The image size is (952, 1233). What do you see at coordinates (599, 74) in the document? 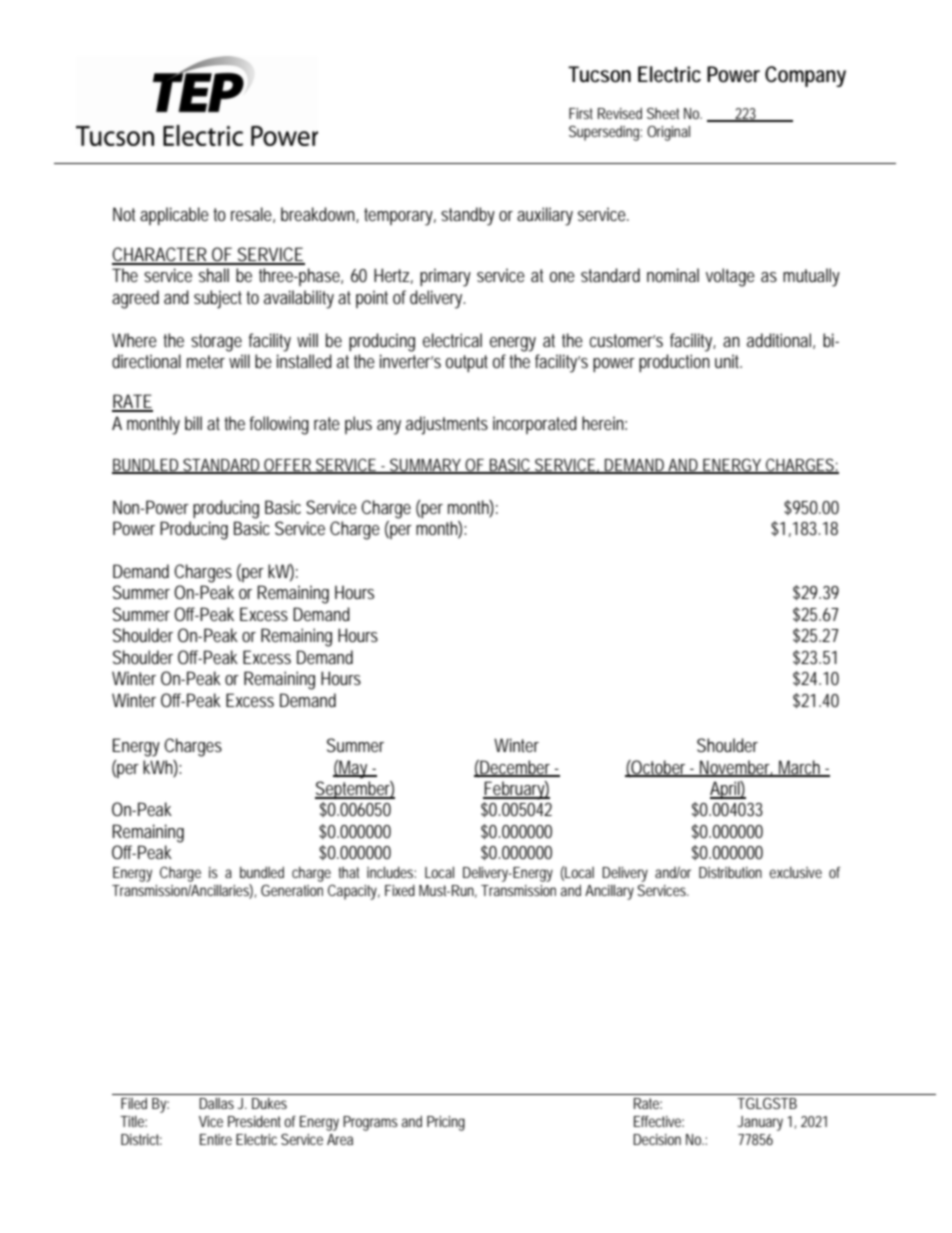
I see `Tucson` at bounding box center [599, 74].
